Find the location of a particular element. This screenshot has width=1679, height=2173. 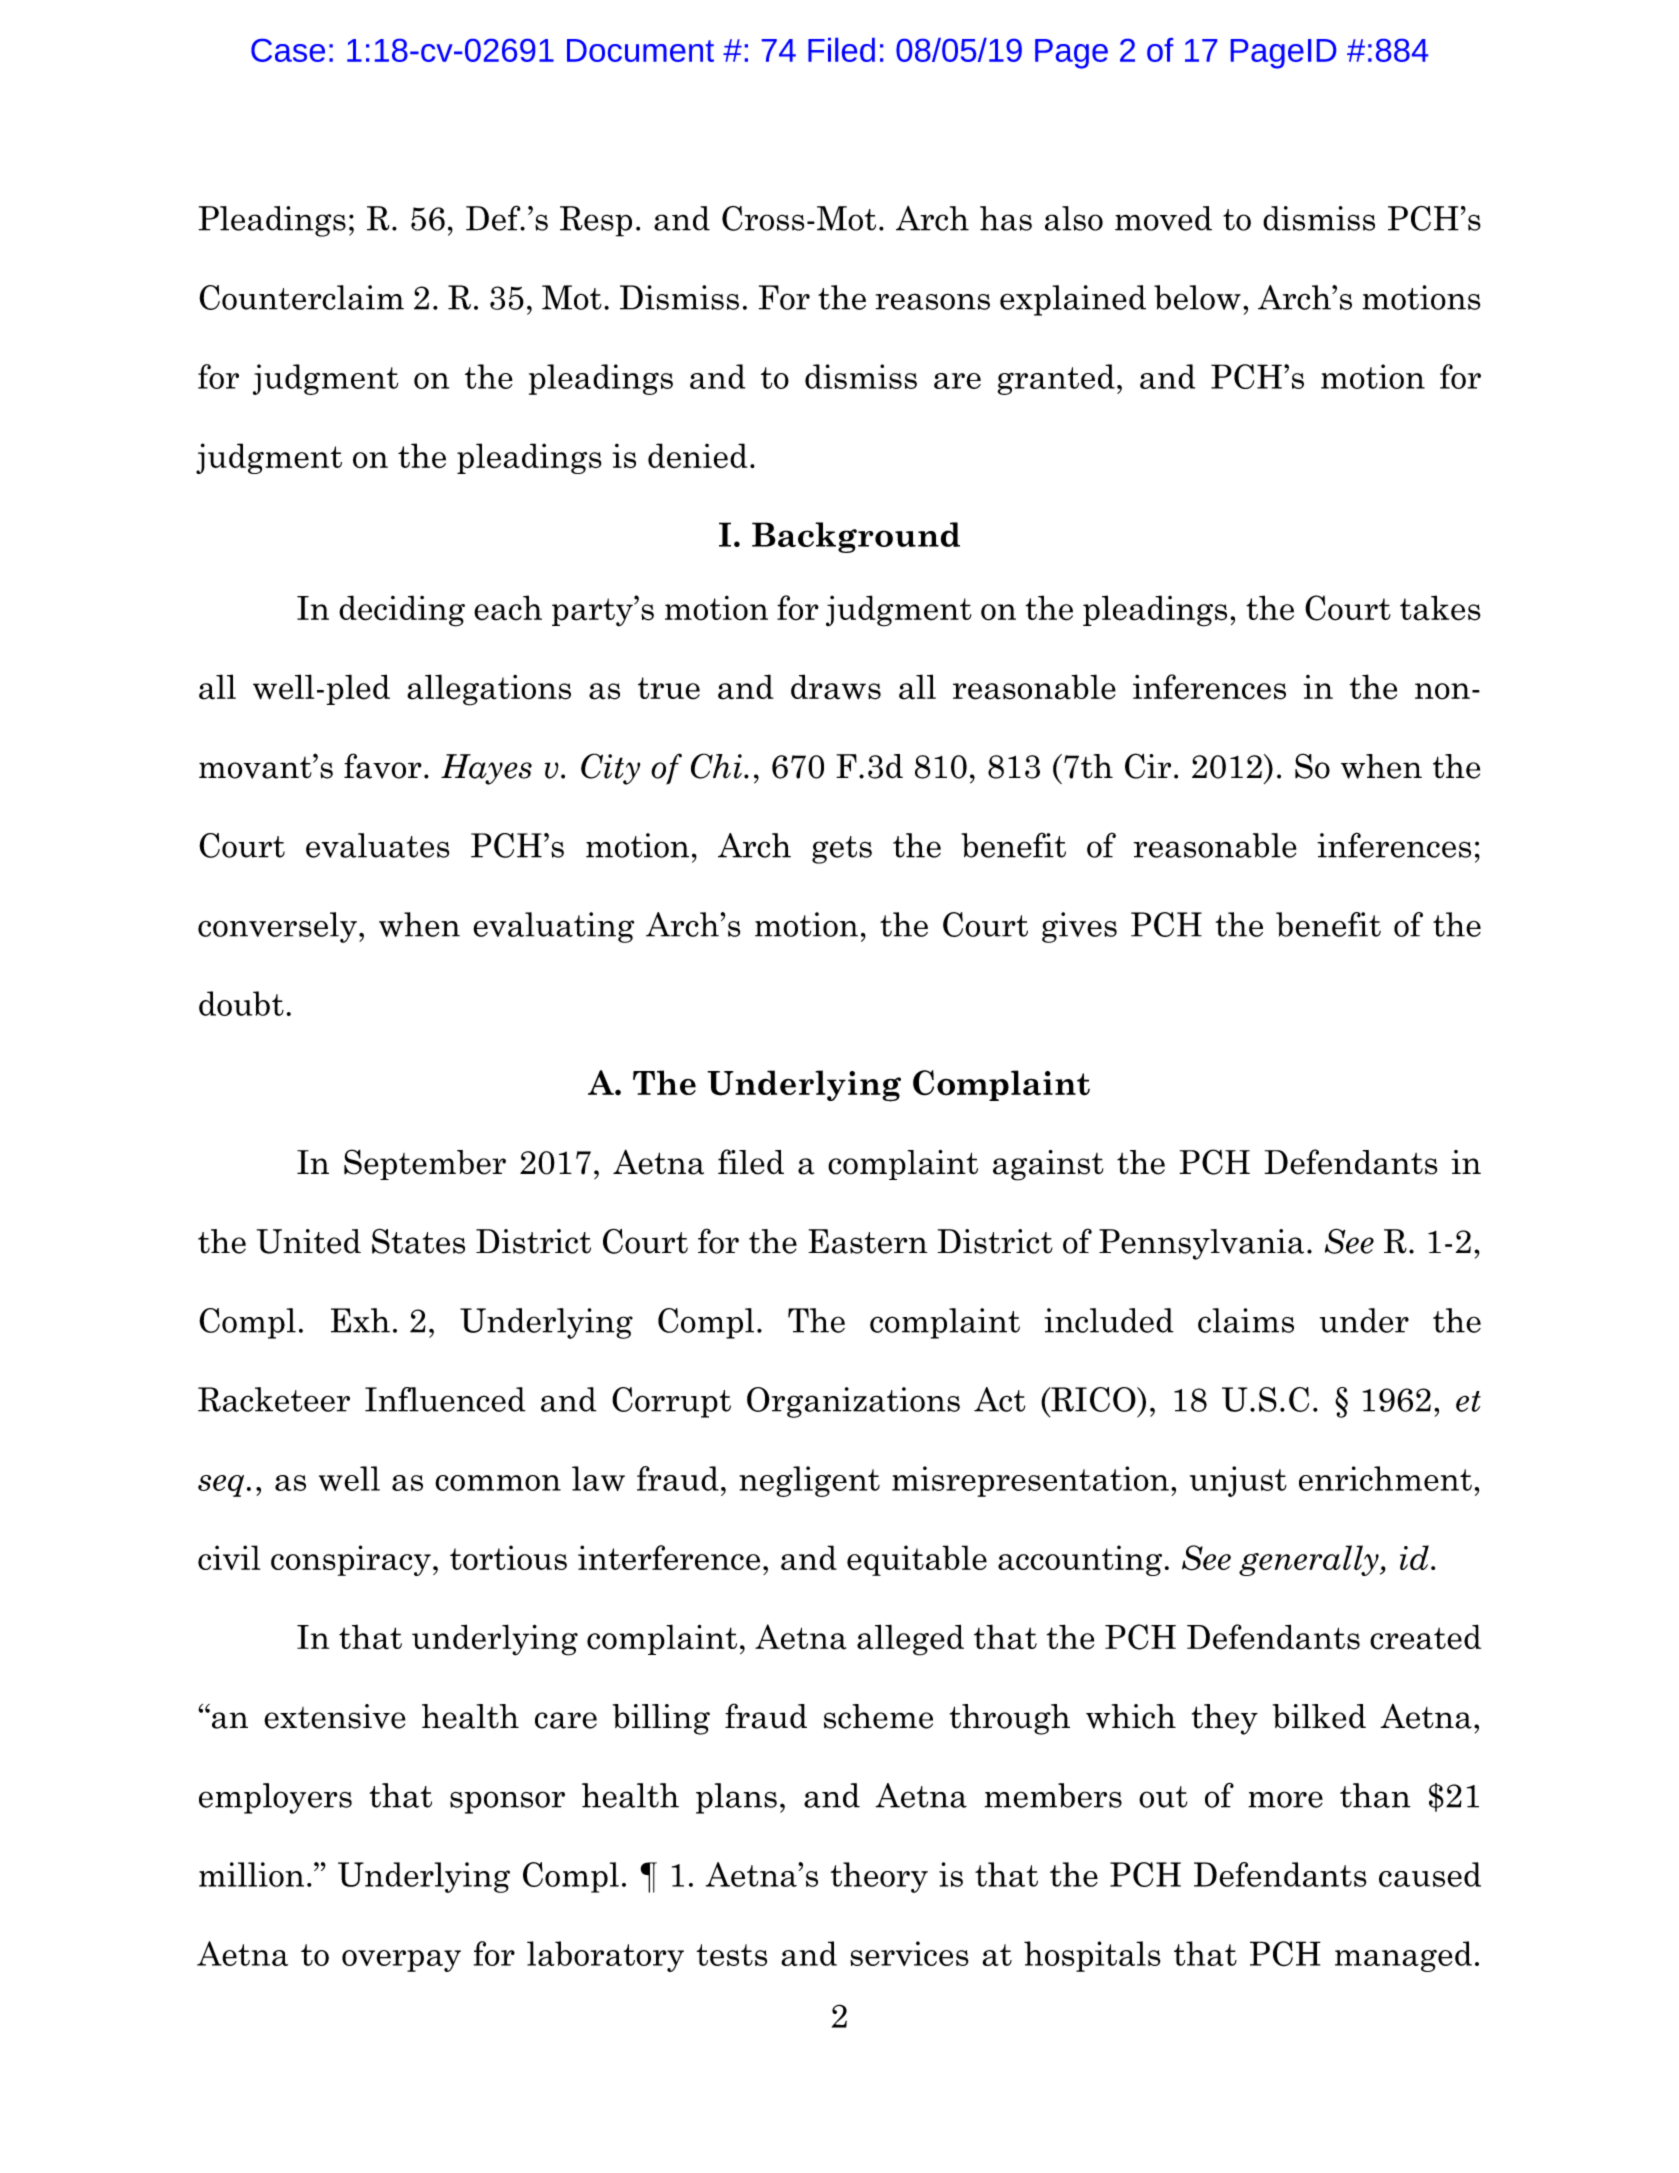

takes is located at coordinates (1440, 608).
